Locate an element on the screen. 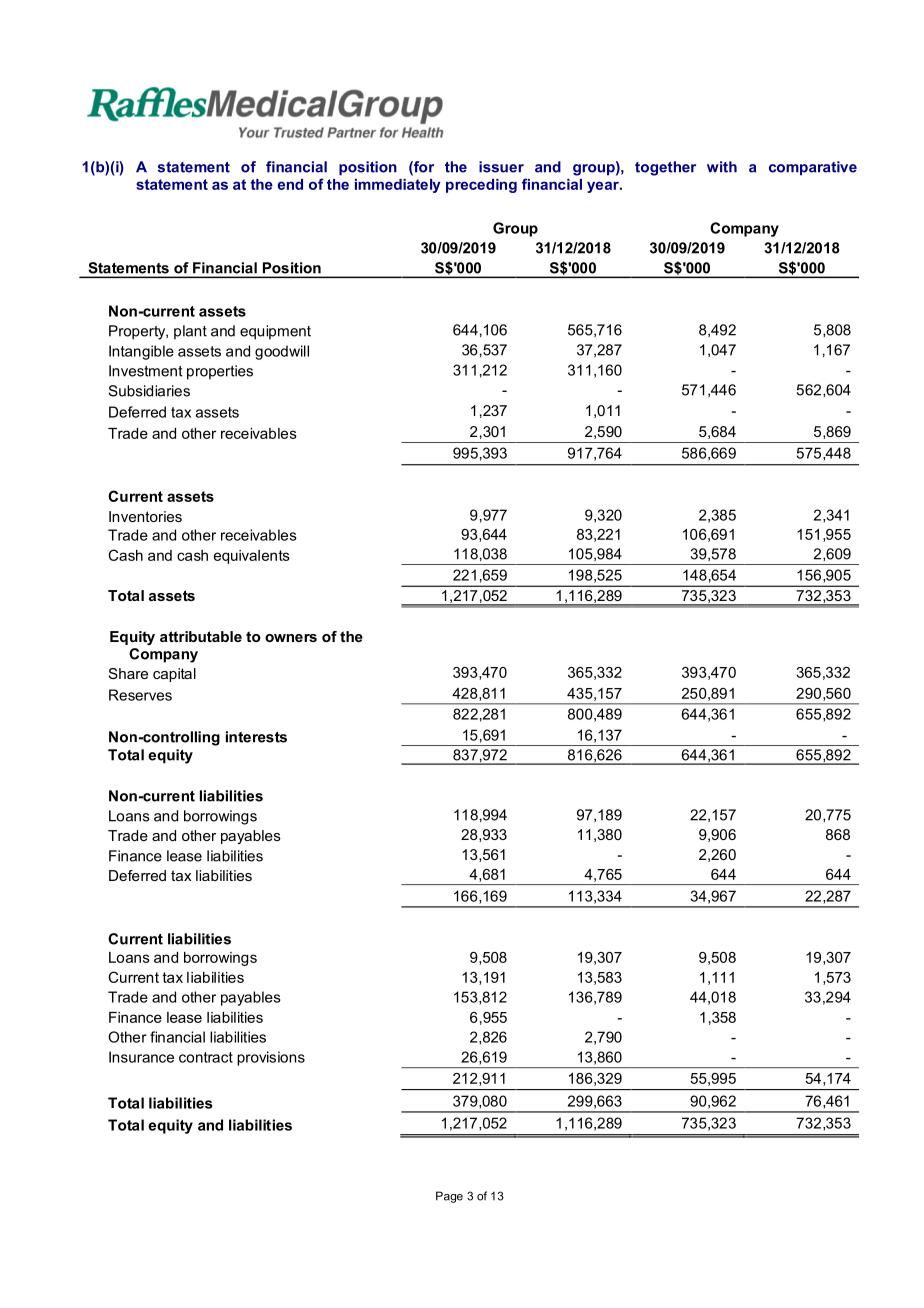 The width and height of the screenshot is (924, 1308). Insurance is located at coordinates (141, 1057).
